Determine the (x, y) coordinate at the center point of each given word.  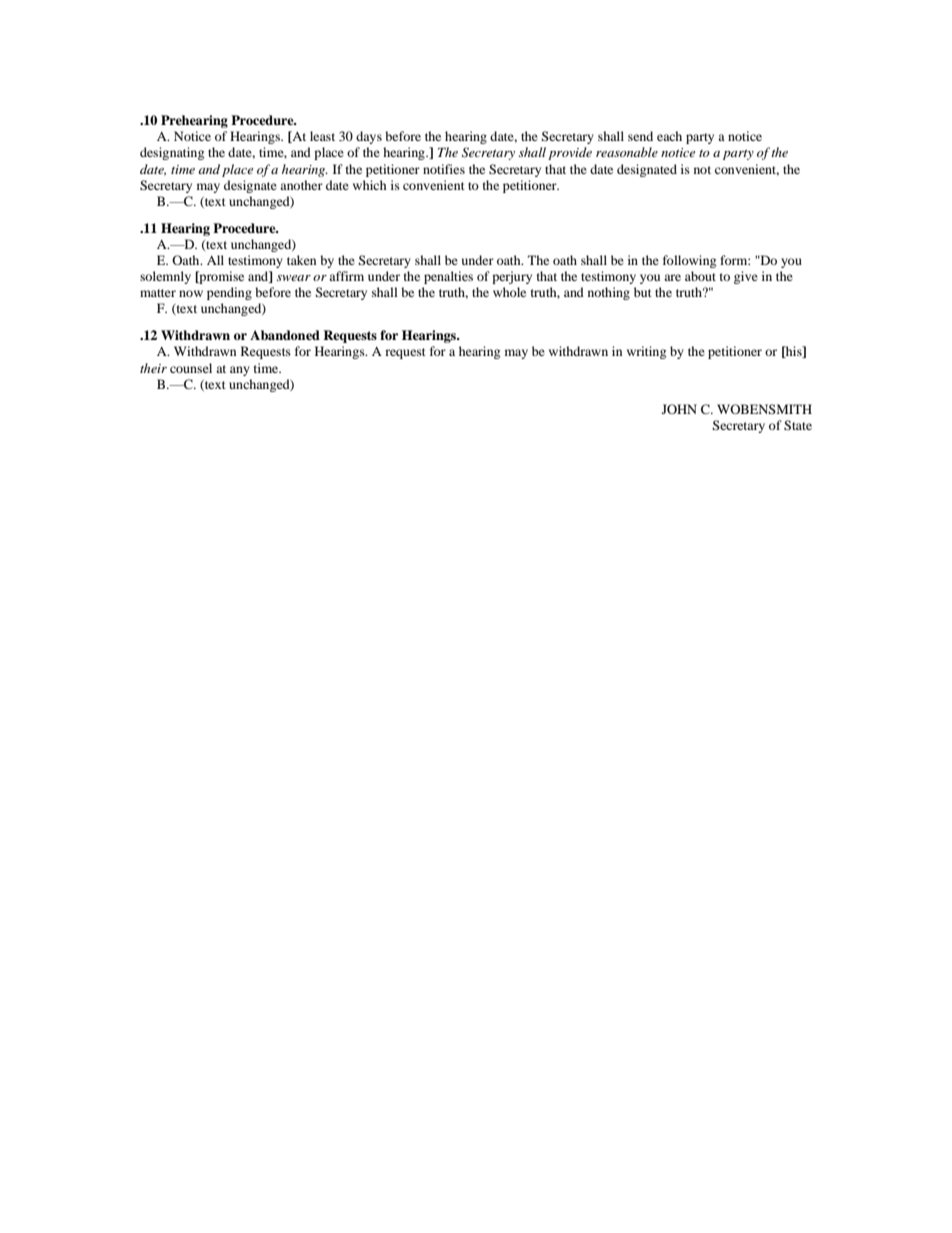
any (240, 371)
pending (229, 293)
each (669, 136)
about (700, 276)
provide (570, 153)
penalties (448, 277)
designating (172, 153)
